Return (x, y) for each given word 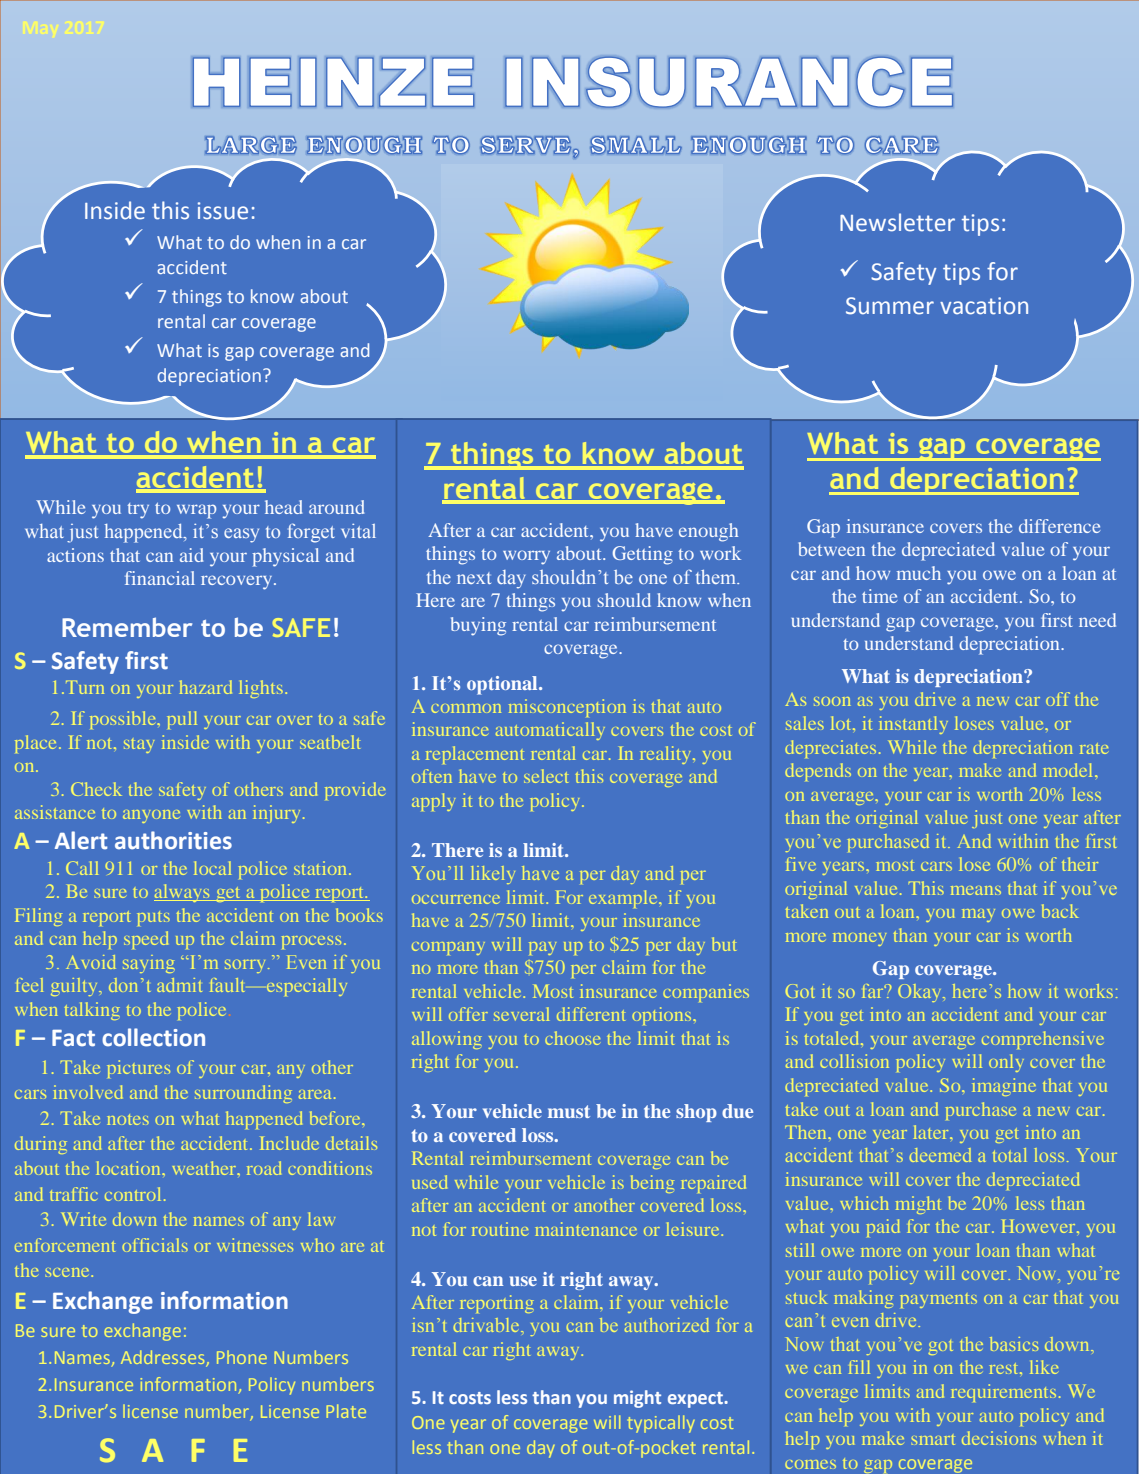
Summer (890, 306)
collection (153, 1037)
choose (572, 1038)
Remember (127, 627)
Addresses (164, 1358)
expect (697, 1400)
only (1006, 1063)
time (879, 596)
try (138, 511)
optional (503, 685)
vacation (984, 306)
